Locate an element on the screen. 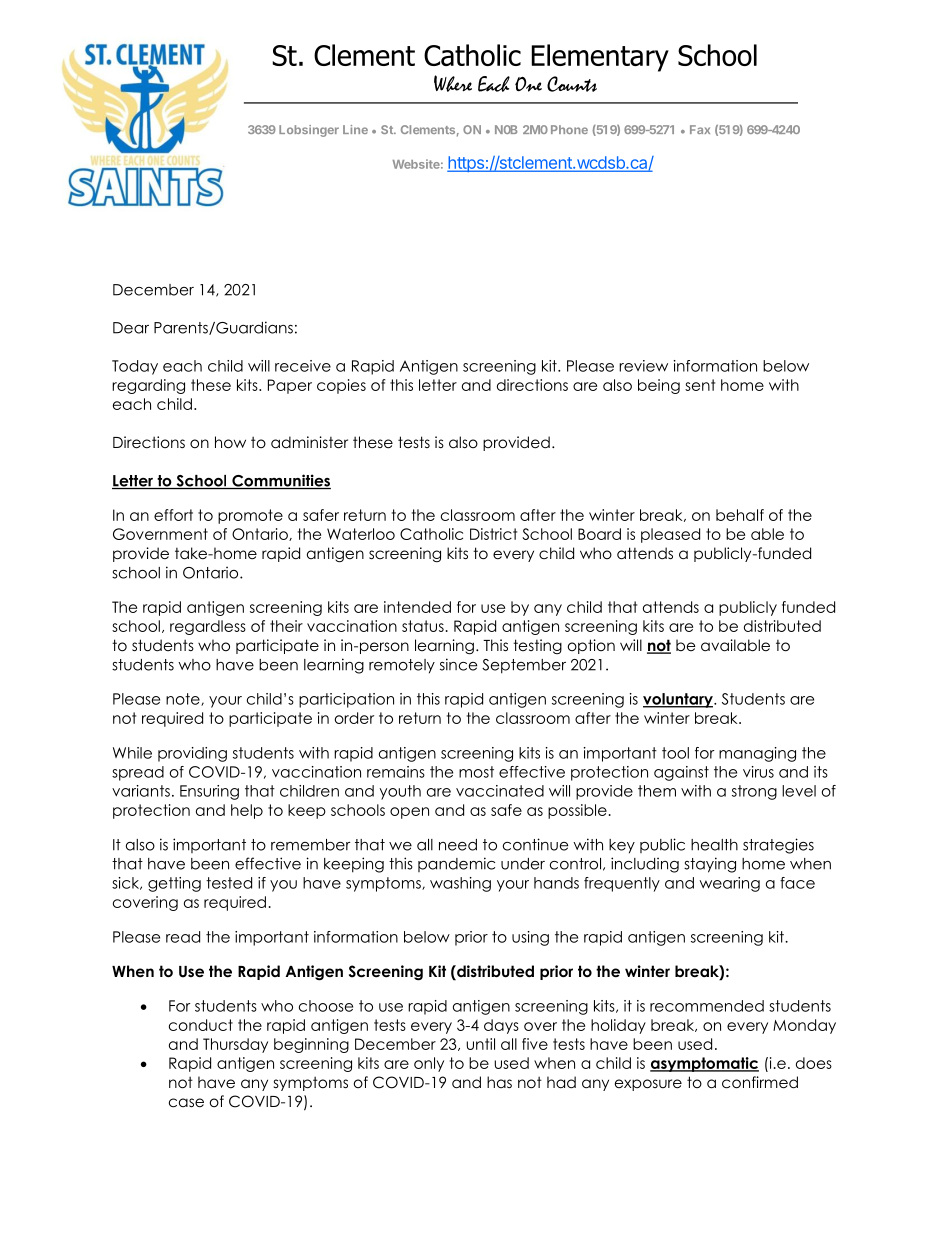 Image resolution: width=952 pixels, height=1233 pixels. sent is located at coordinates (700, 385).
